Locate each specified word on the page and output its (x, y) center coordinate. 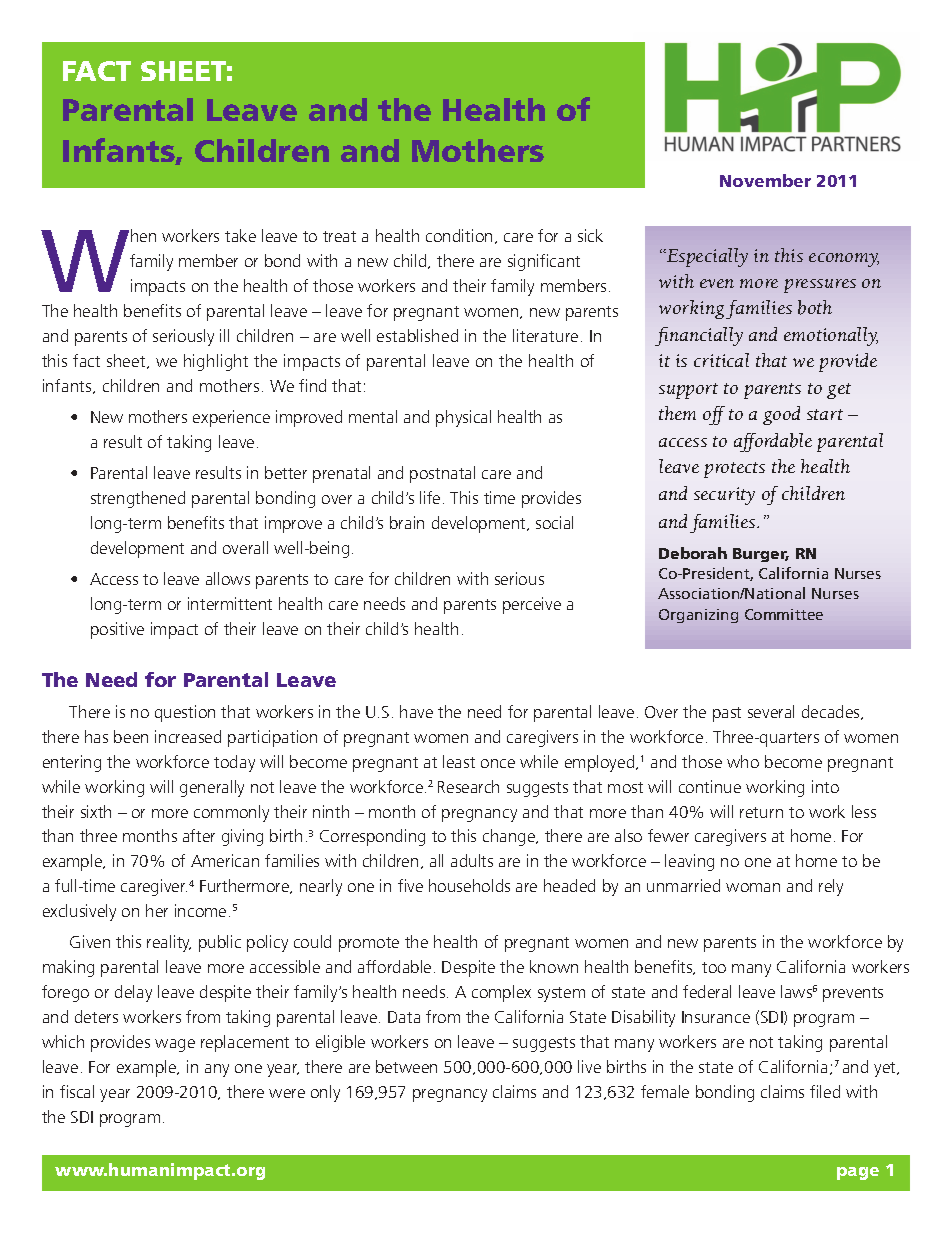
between (406, 1066)
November (765, 180)
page (858, 1173)
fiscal (77, 1091)
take (240, 235)
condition (459, 235)
